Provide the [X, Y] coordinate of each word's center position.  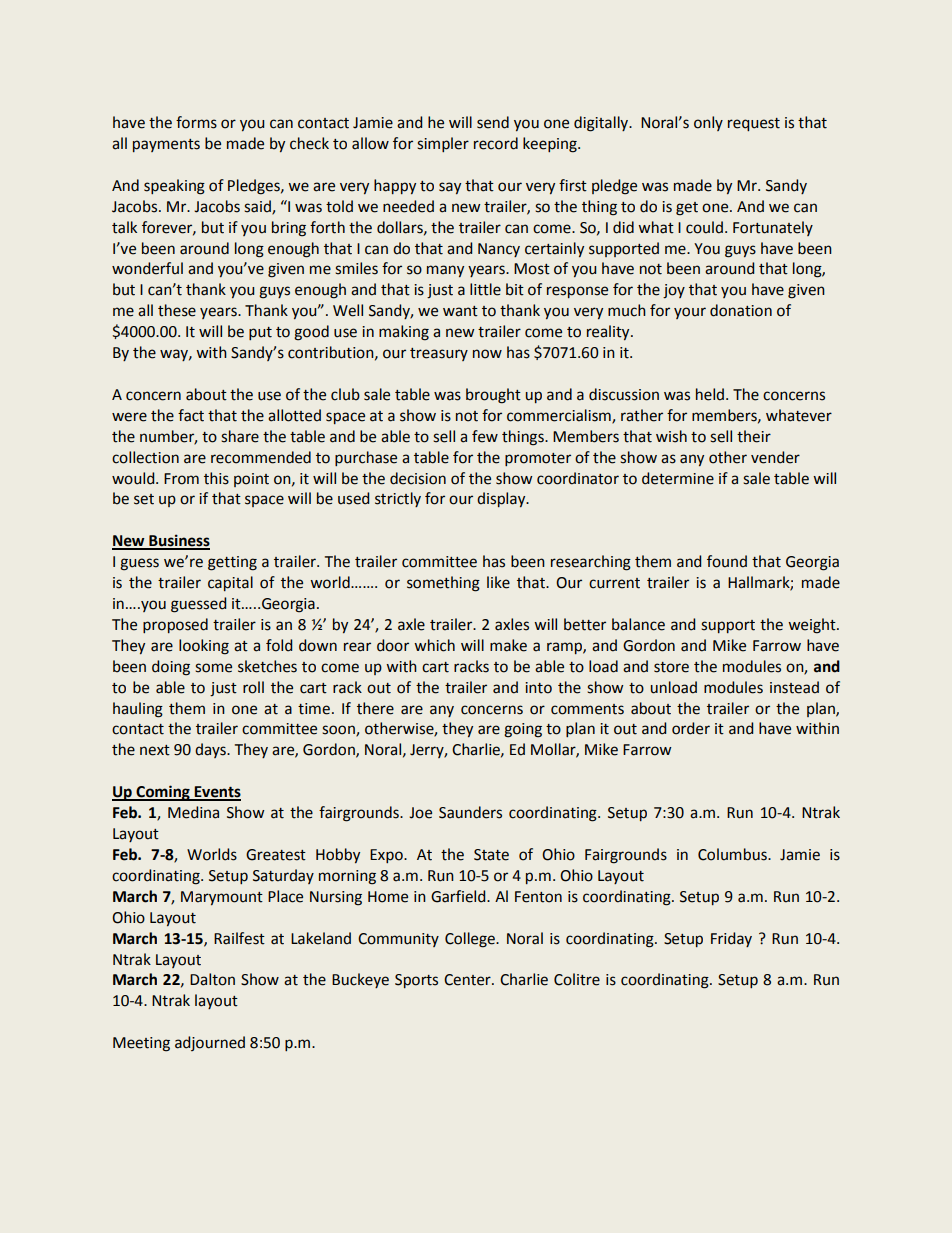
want [460, 311]
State [491, 855]
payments [166, 145]
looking [204, 647]
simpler [443, 144]
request [754, 124]
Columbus [733, 854]
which [434, 645]
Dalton [212, 979]
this [216, 478]
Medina [193, 812]
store [671, 667]
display [502, 499]
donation [741, 310]
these [177, 310]
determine [678, 478]
